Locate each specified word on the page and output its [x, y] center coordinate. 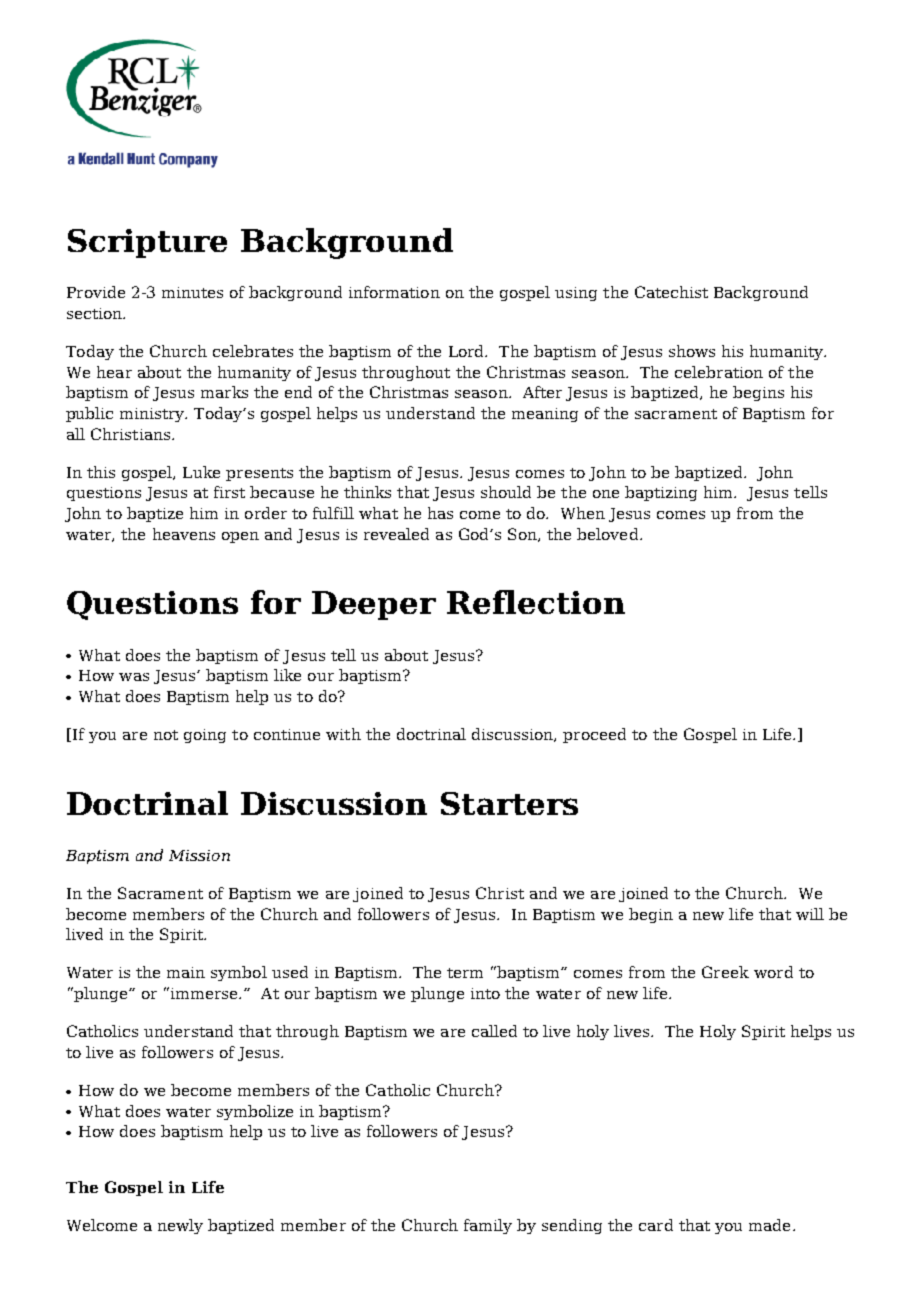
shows [692, 351]
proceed [594, 735]
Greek [725, 972]
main [186, 972]
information [394, 292]
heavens [184, 534]
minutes [192, 292]
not [166, 735]
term [465, 973]
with [343, 734]
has [440, 513]
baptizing [661, 493]
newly [180, 1226]
